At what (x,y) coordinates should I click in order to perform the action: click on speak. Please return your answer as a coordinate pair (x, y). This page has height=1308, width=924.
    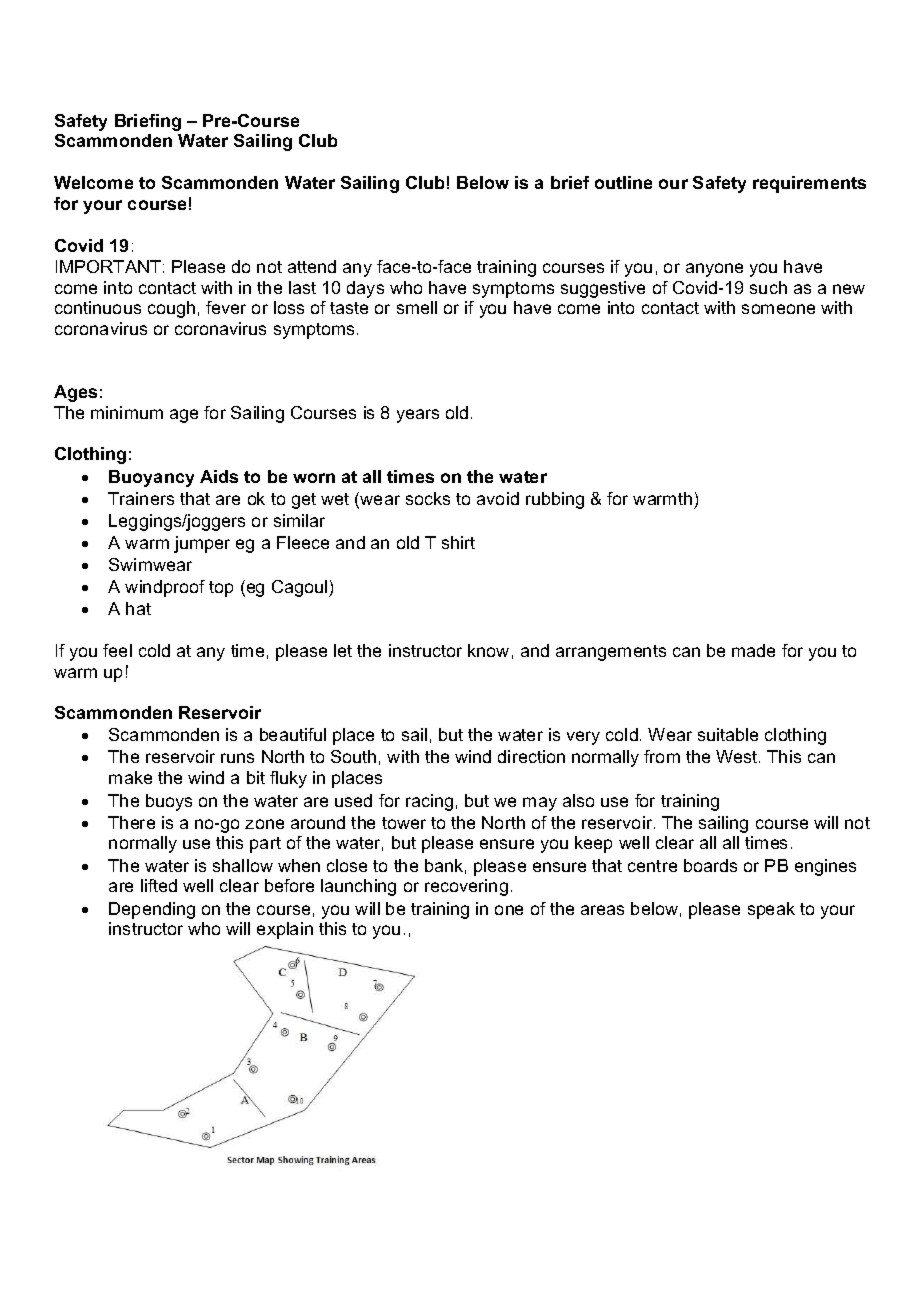
    Looking at the image, I should click on (771, 910).
